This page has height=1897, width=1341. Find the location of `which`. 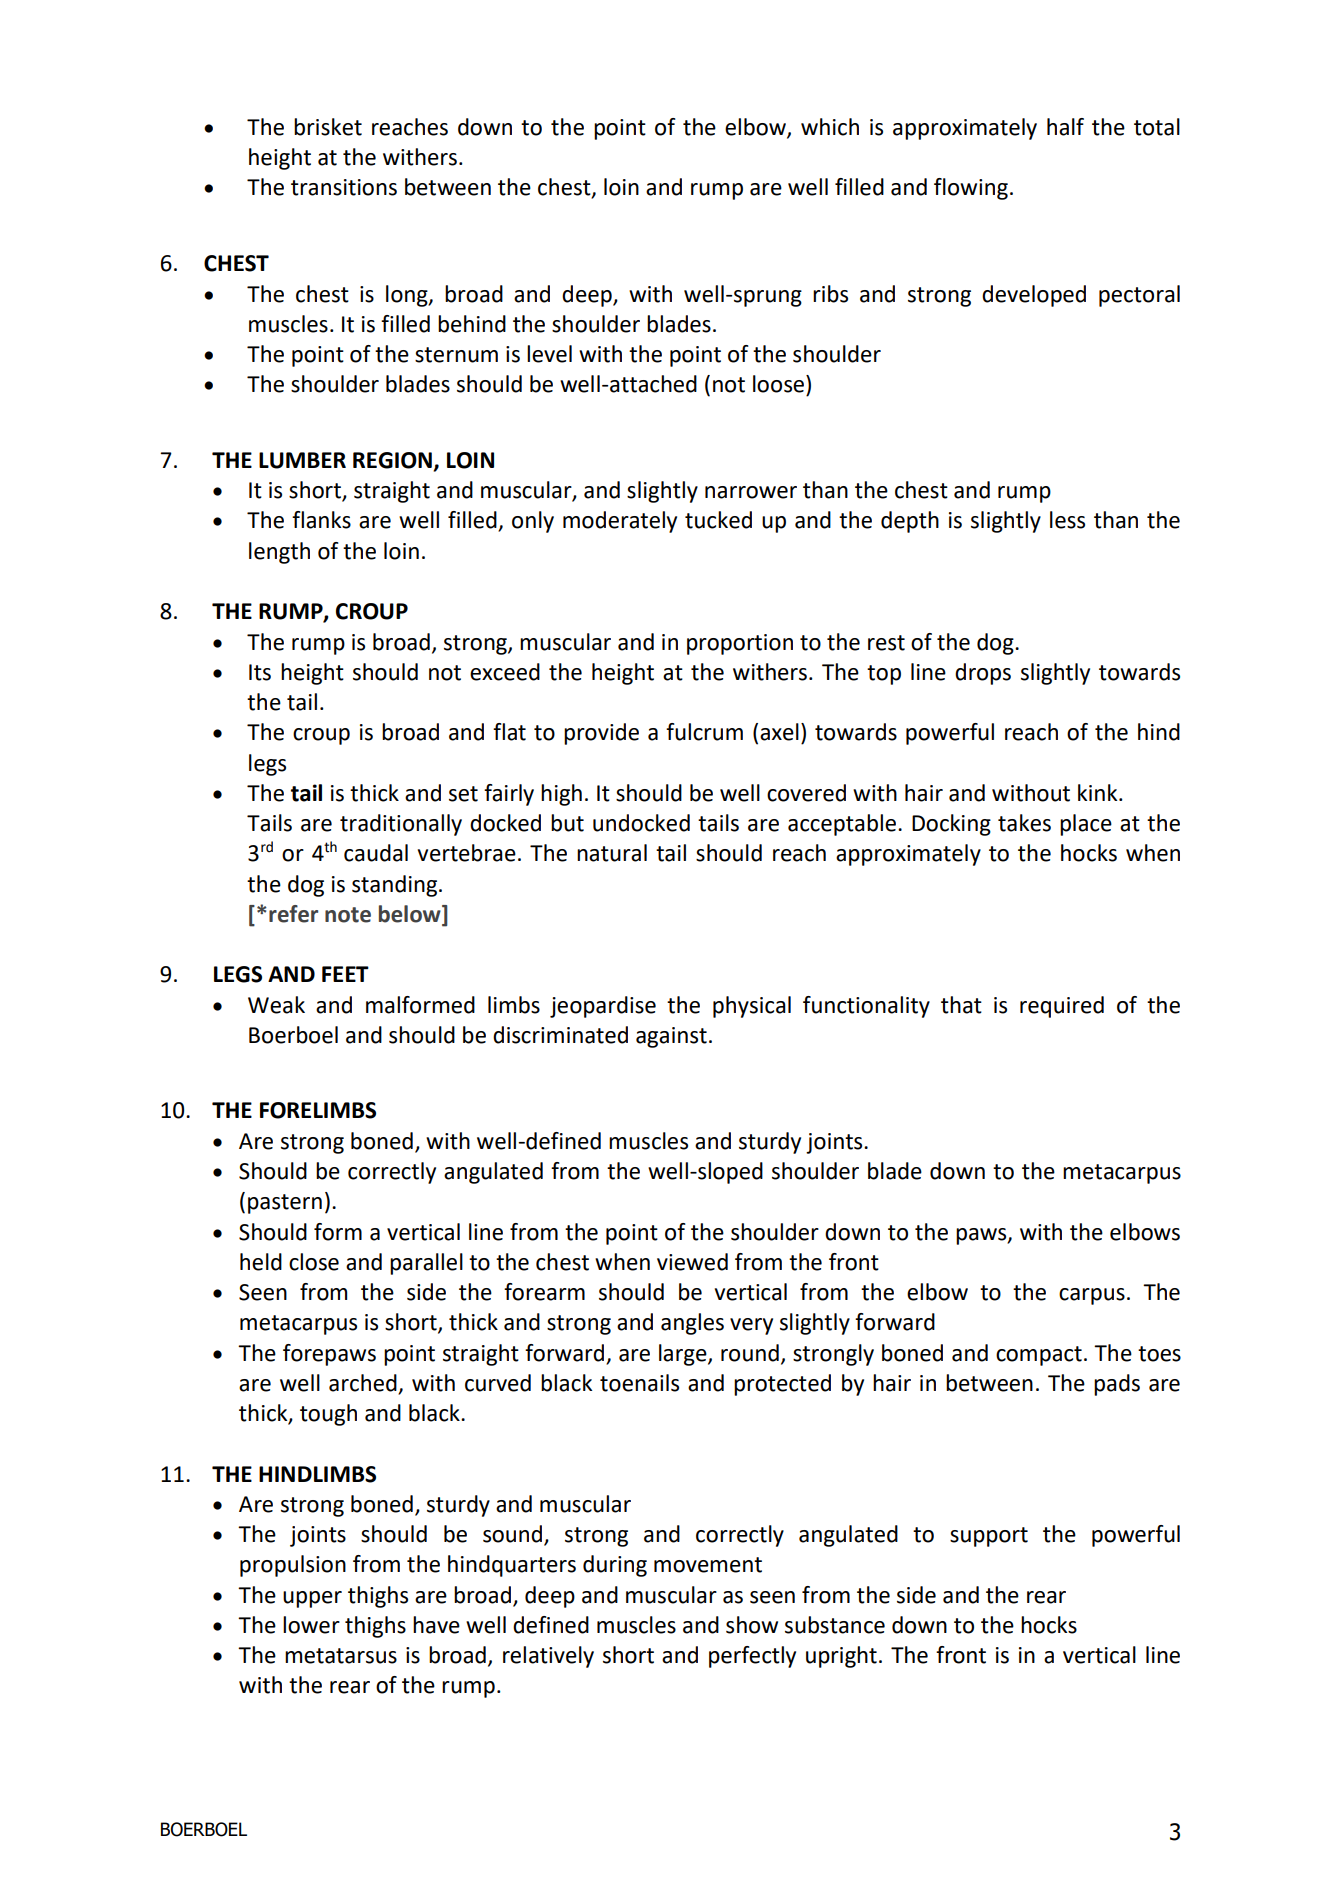

which is located at coordinates (830, 127).
